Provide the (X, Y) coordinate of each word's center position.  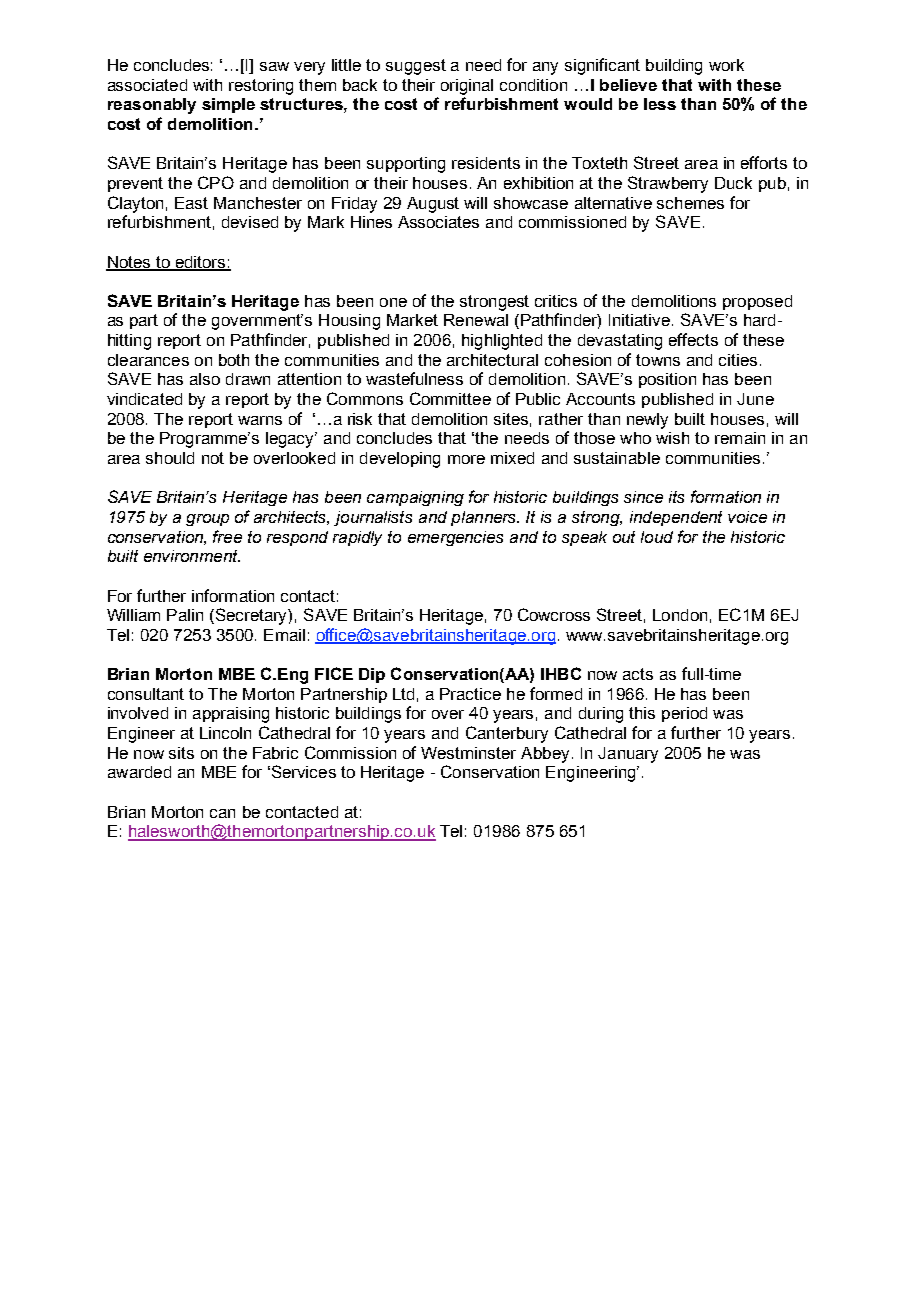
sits (181, 753)
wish (672, 438)
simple (228, 105)
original (467, 87)
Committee (450, 398)
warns (260, 420)
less (660, 104)
